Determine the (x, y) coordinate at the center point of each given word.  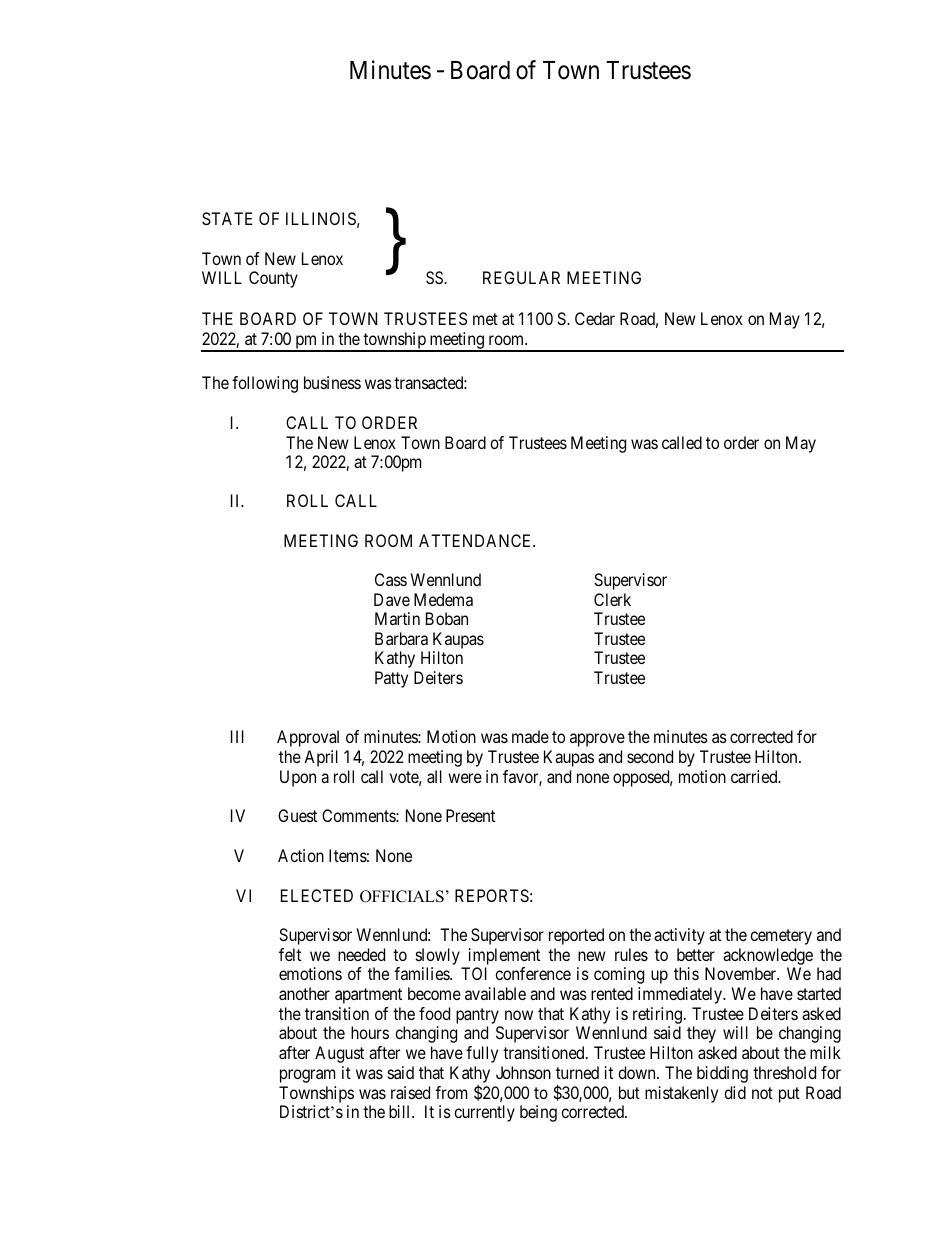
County (273, 279)
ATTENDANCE (477, 540)
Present (470, 815)
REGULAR (521, 277)
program (307, 1076)
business (332, 382)
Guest (297, 815)
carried (755, 776)
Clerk (612, 599)
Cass (391, 579)
